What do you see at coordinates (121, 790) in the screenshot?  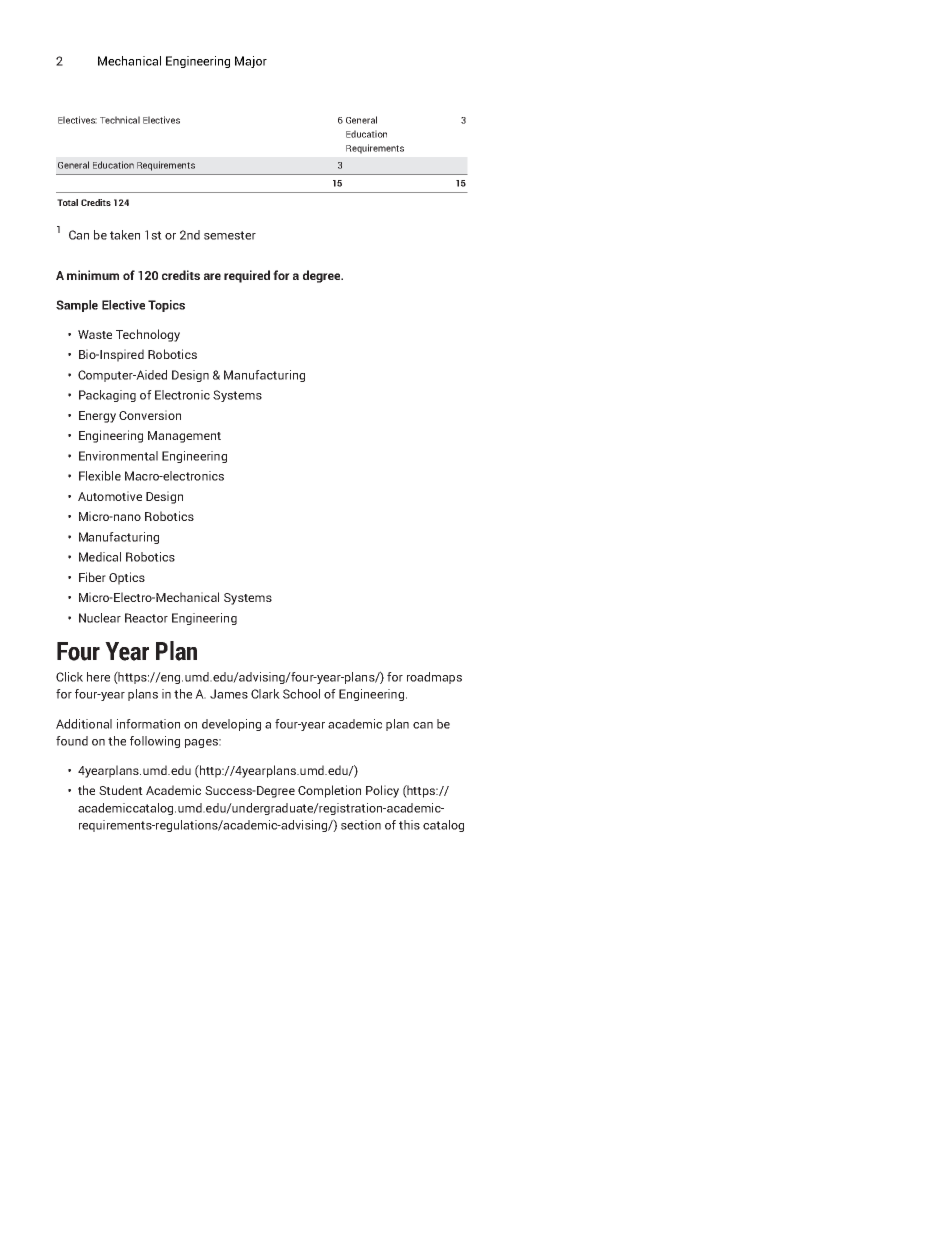 I see `Student` at bounding box center [121, 790].
